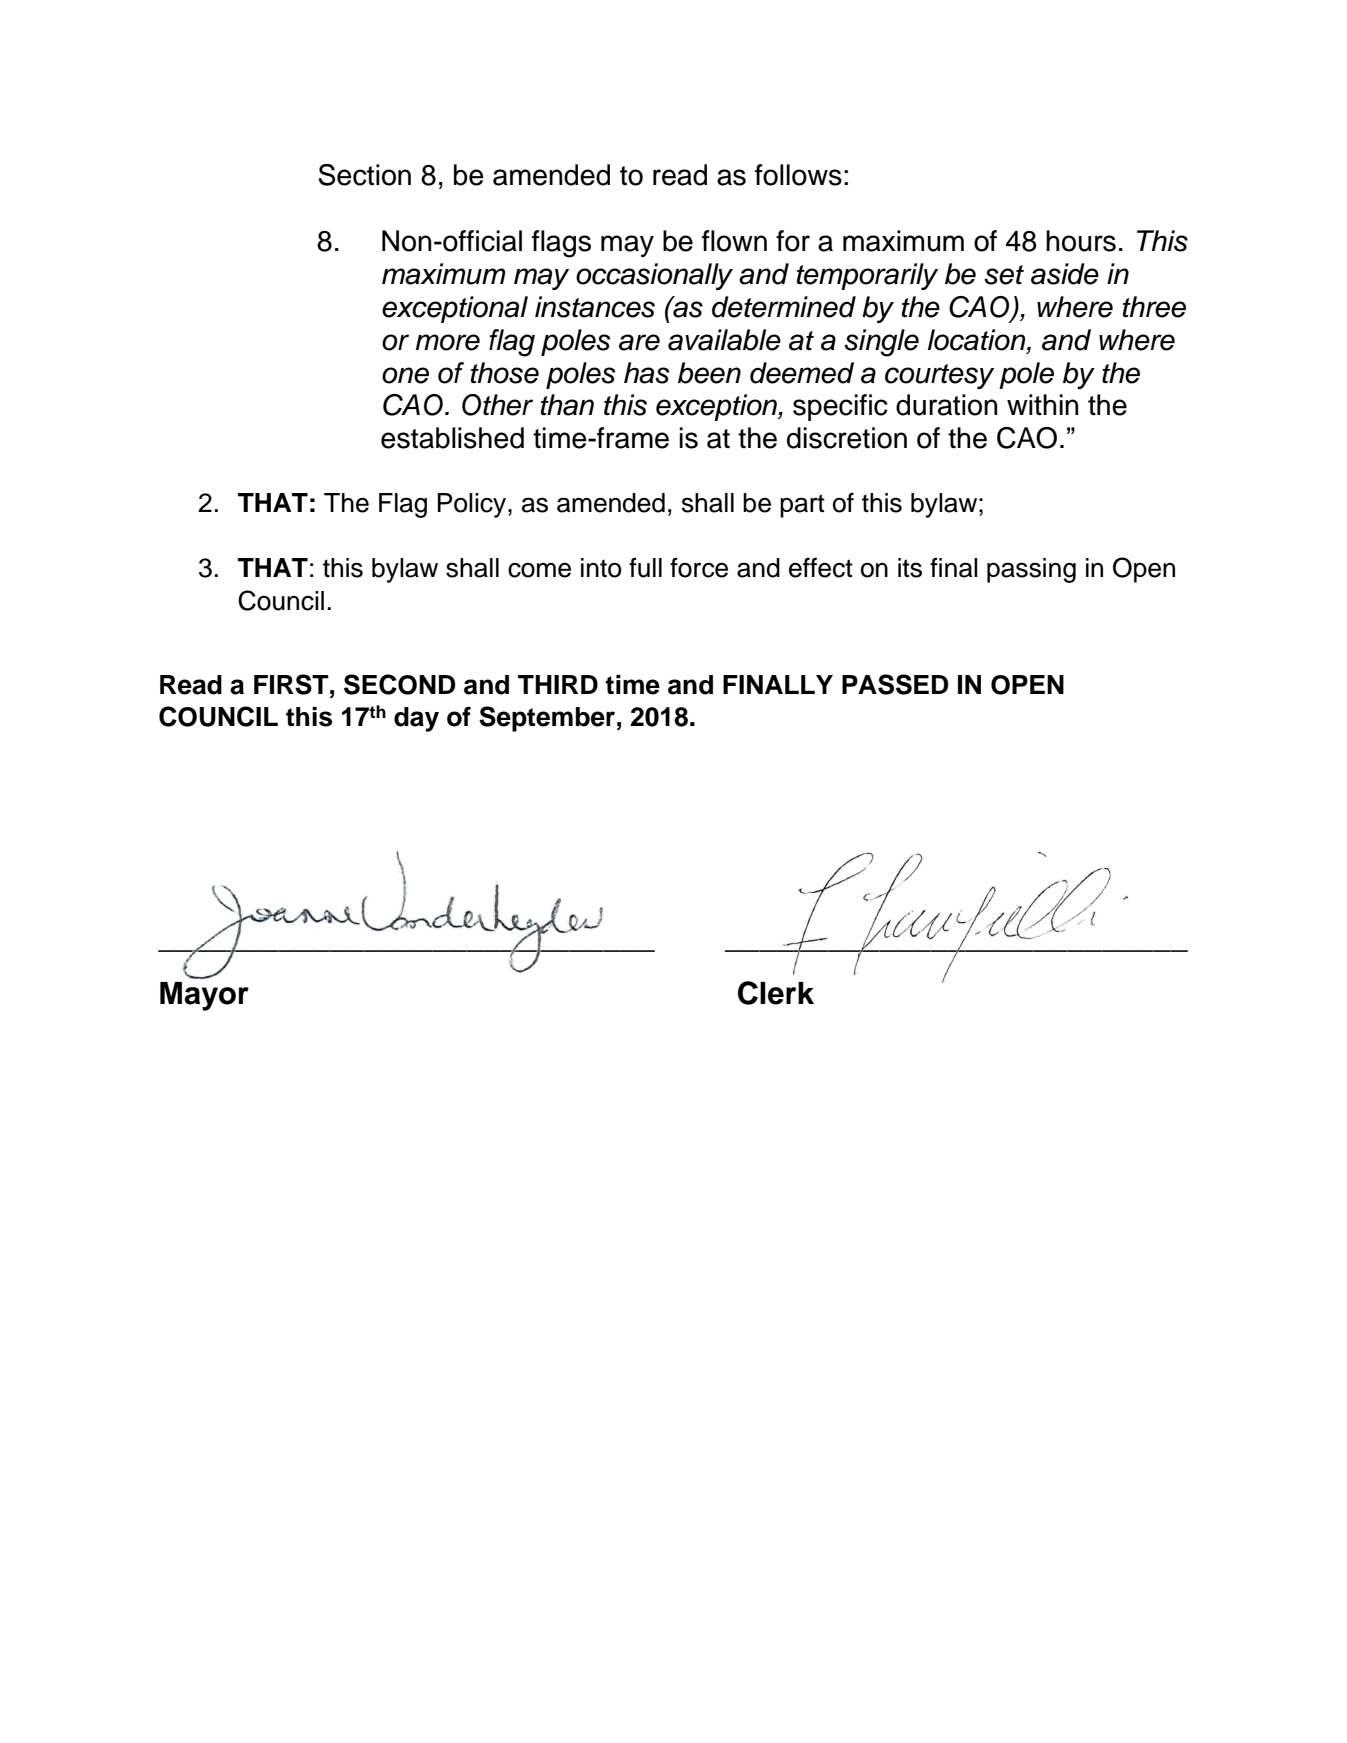 This page has width=1347, height=1743. Describe the element at coordinates (709, 373) in the page. I see `been` at that location.
